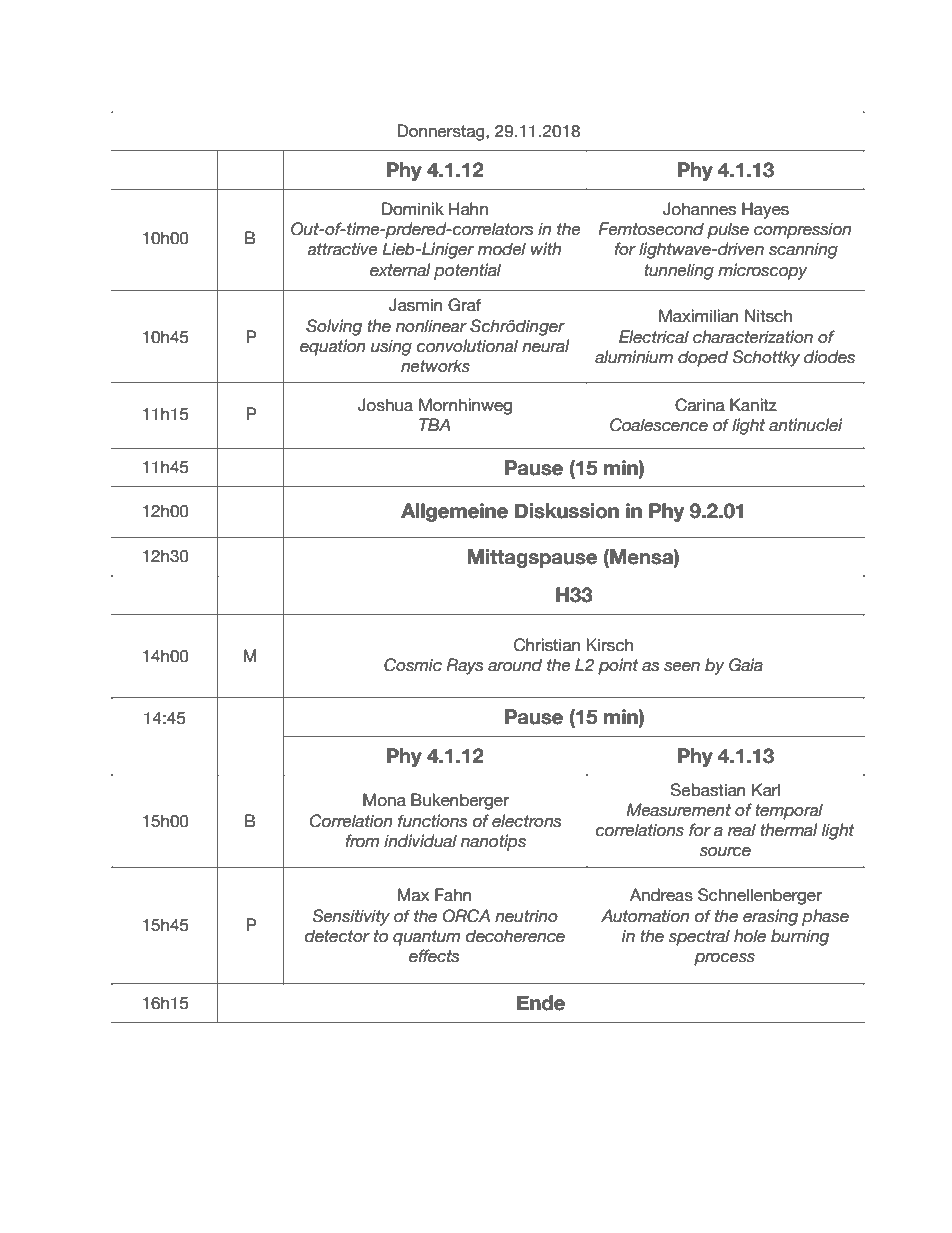 The height and width of the screenshot is (1233, 952). What do you see at coordinates (567, 511) in the screenshot?
I see `Diskussion` at bounding box center [567, 511].
